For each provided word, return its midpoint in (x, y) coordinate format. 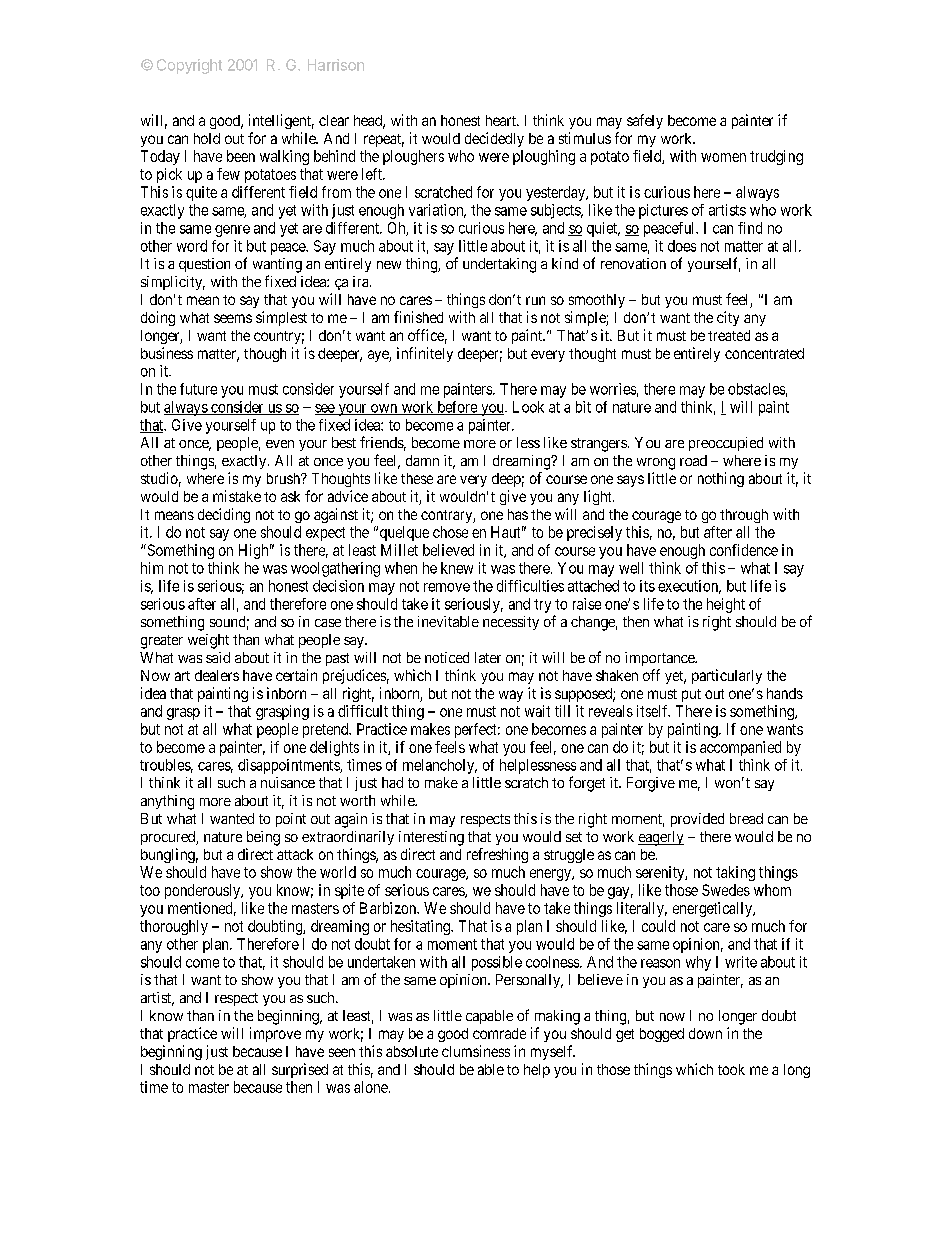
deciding (224, 515)
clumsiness (476, 1051)
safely (645, 121)
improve (275, 1034)
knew (457, 568)
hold (207, 138)
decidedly (494, 139)
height (726, 605)
